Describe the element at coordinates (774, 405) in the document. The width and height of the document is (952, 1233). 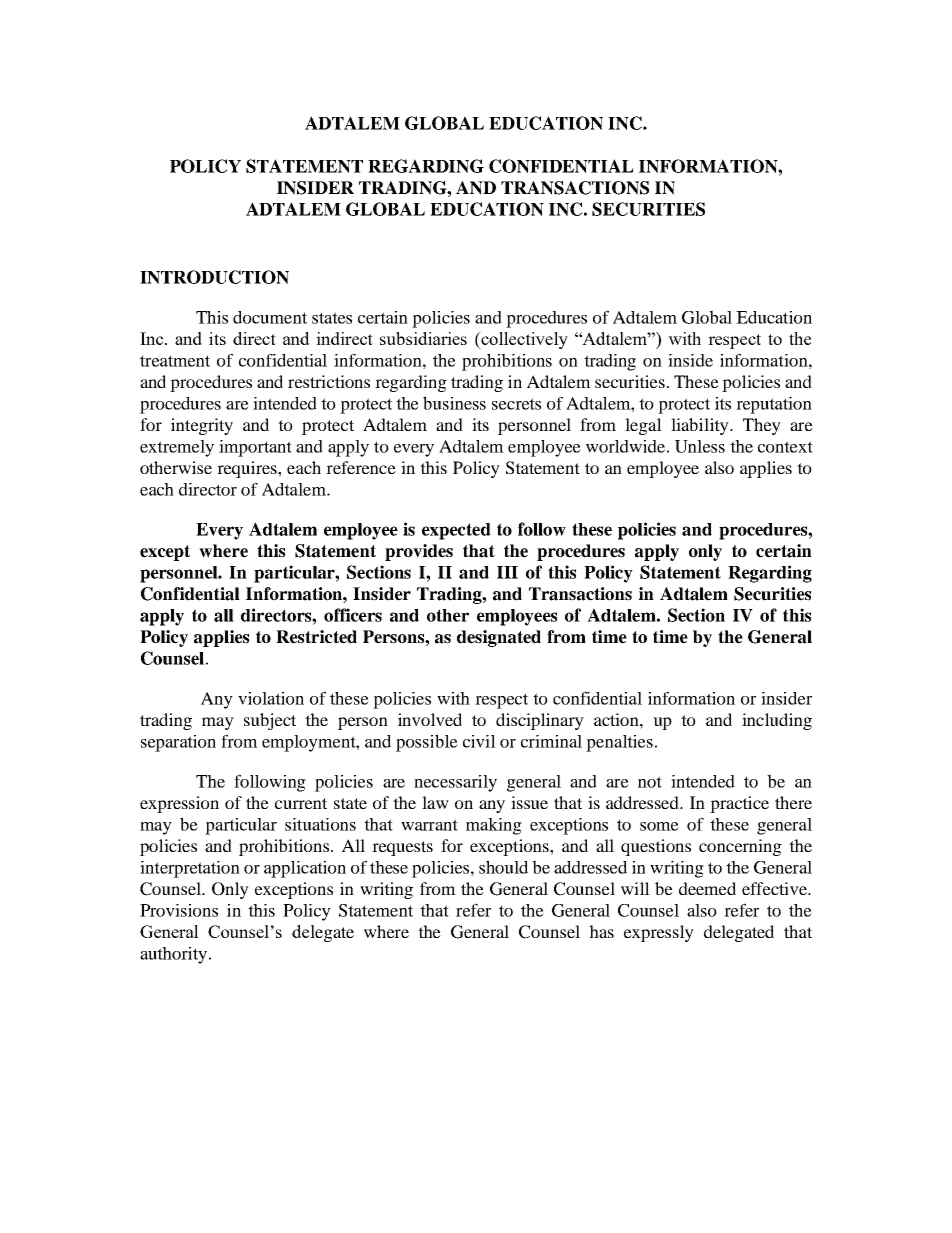
I see `reputation` at that location.
